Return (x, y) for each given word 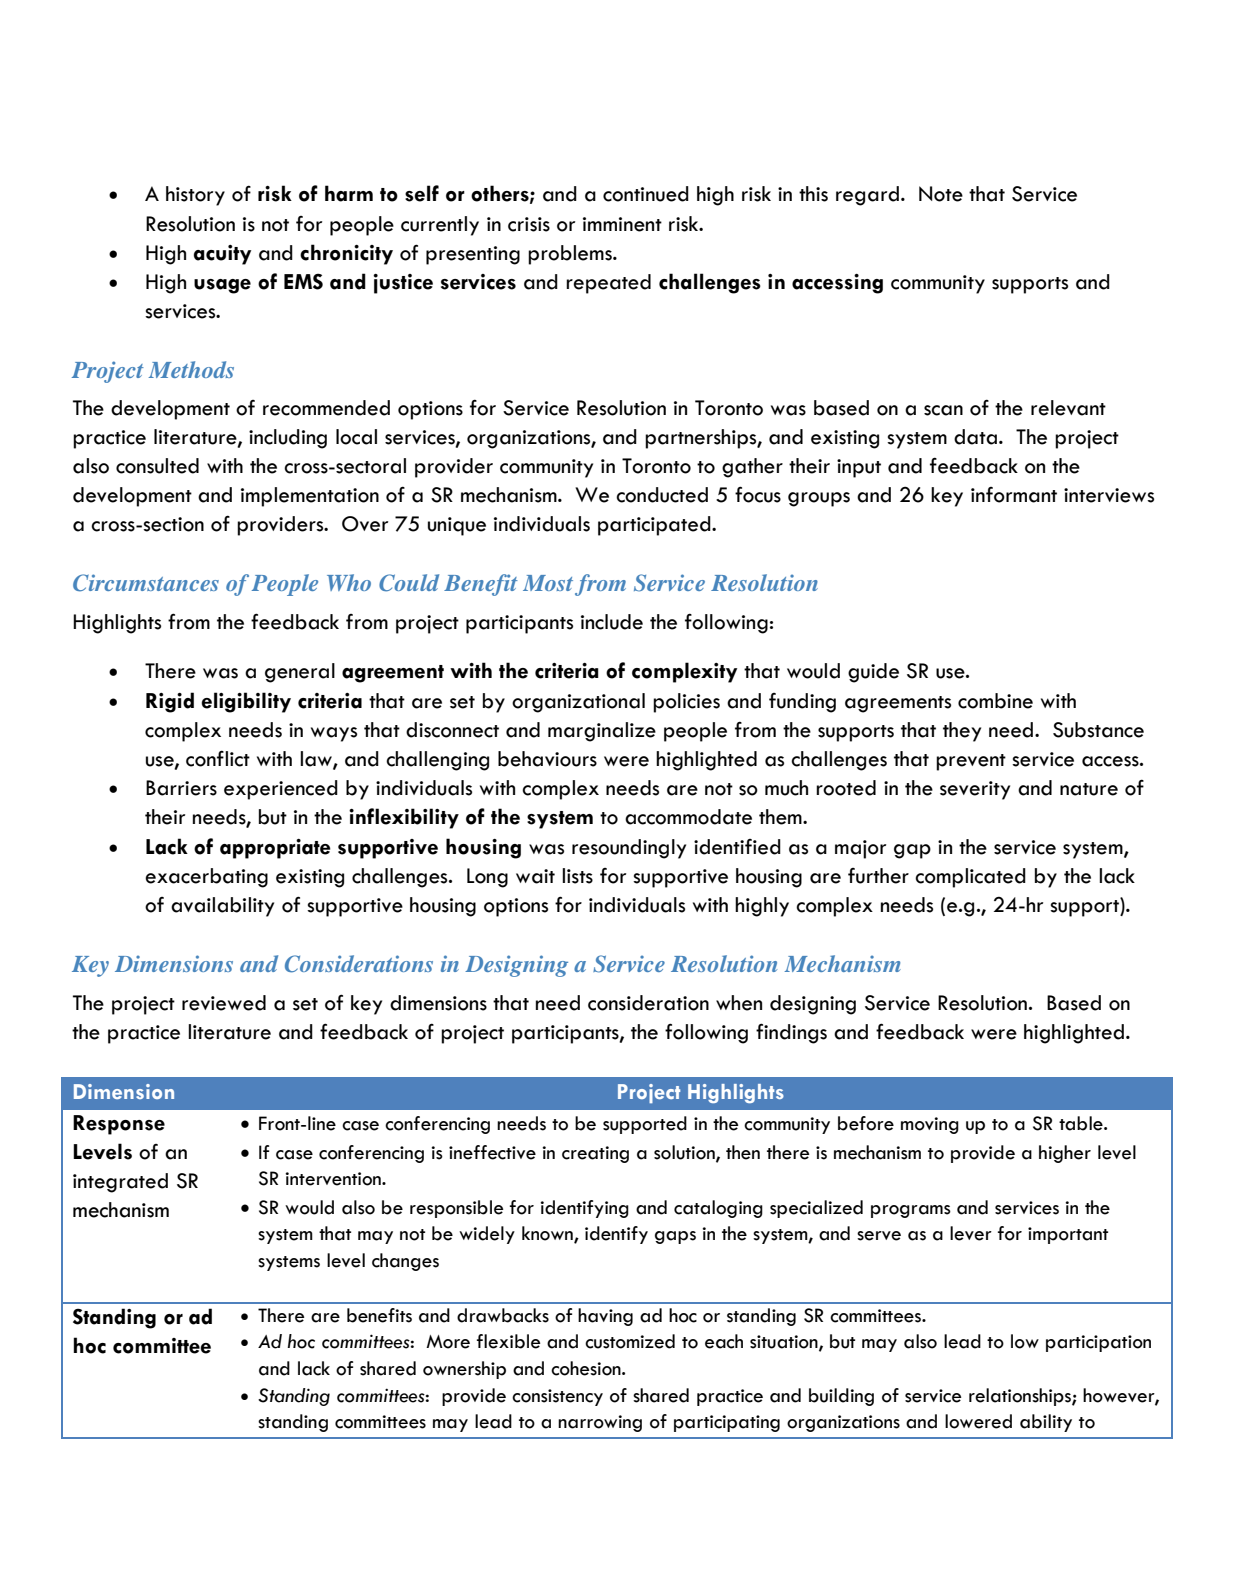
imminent (622, 224)
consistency (557, 1397)
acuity (222, 255)
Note (941, 194)
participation (1098, 1343)
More (448, 1342)
